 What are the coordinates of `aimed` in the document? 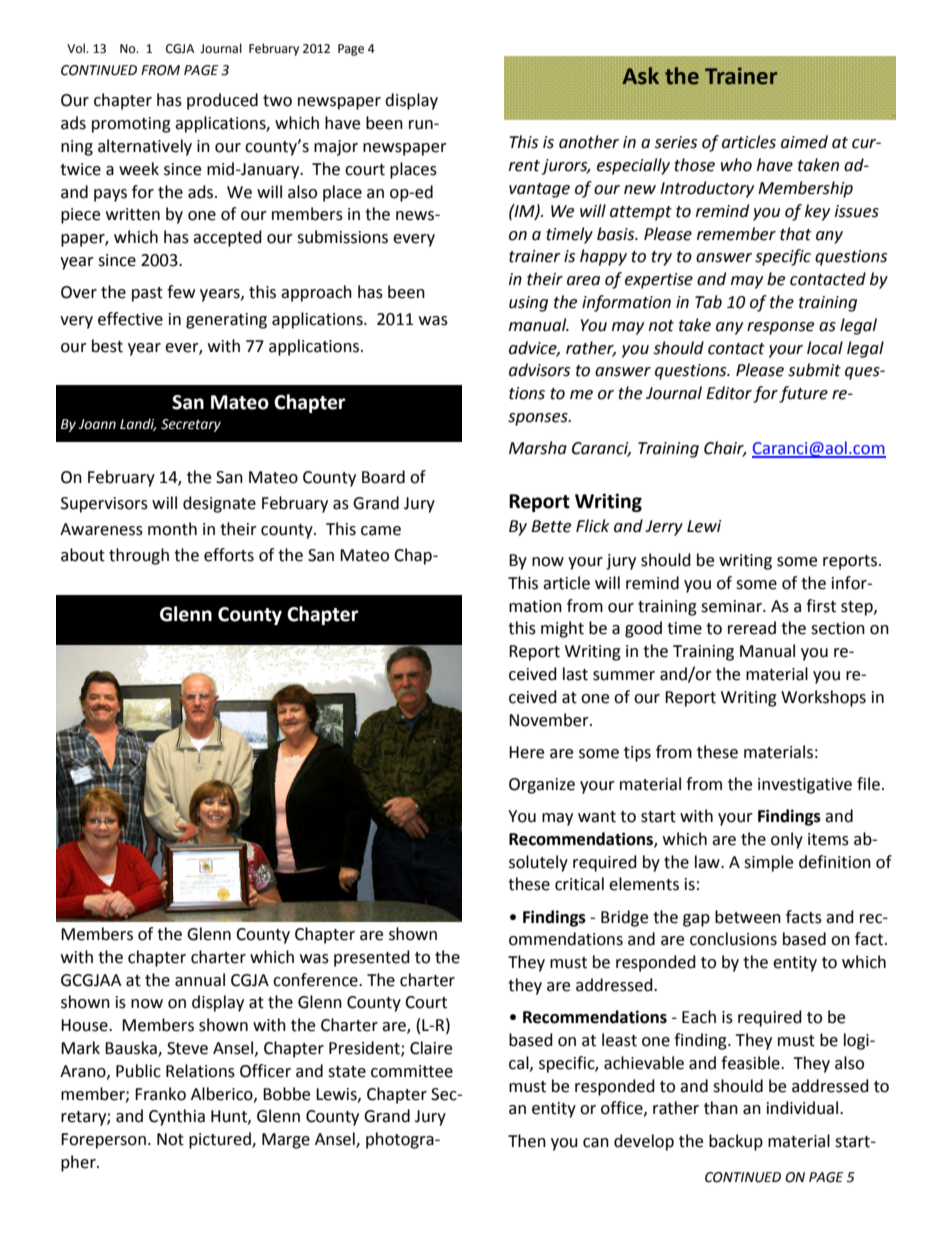 It's located at (804, 142).
